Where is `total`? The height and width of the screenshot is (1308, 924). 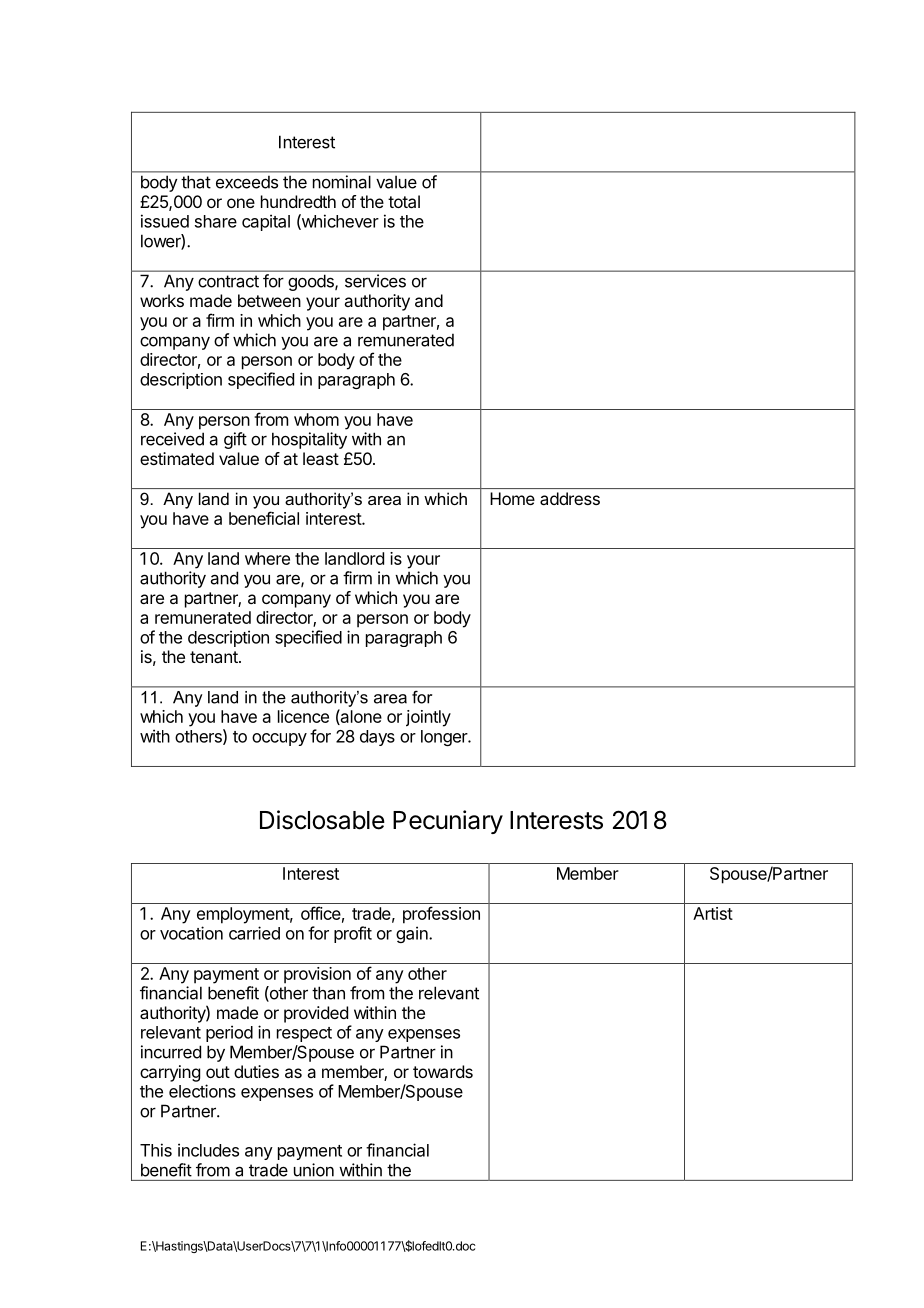 total is located at coordinates (404, 201).
